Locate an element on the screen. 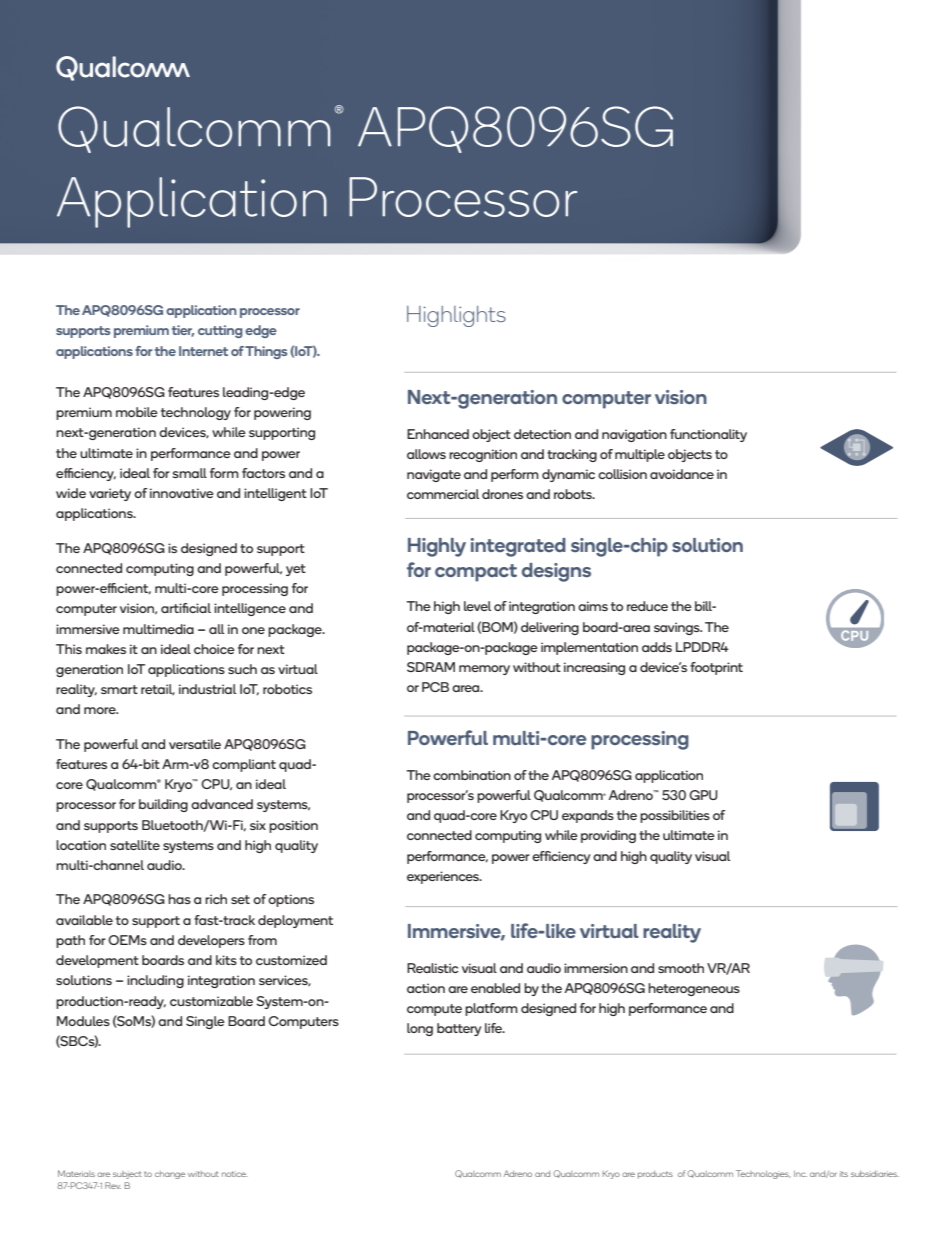 This screenshot has width=952, height=1233. level is located at coordinates (477, 606).
